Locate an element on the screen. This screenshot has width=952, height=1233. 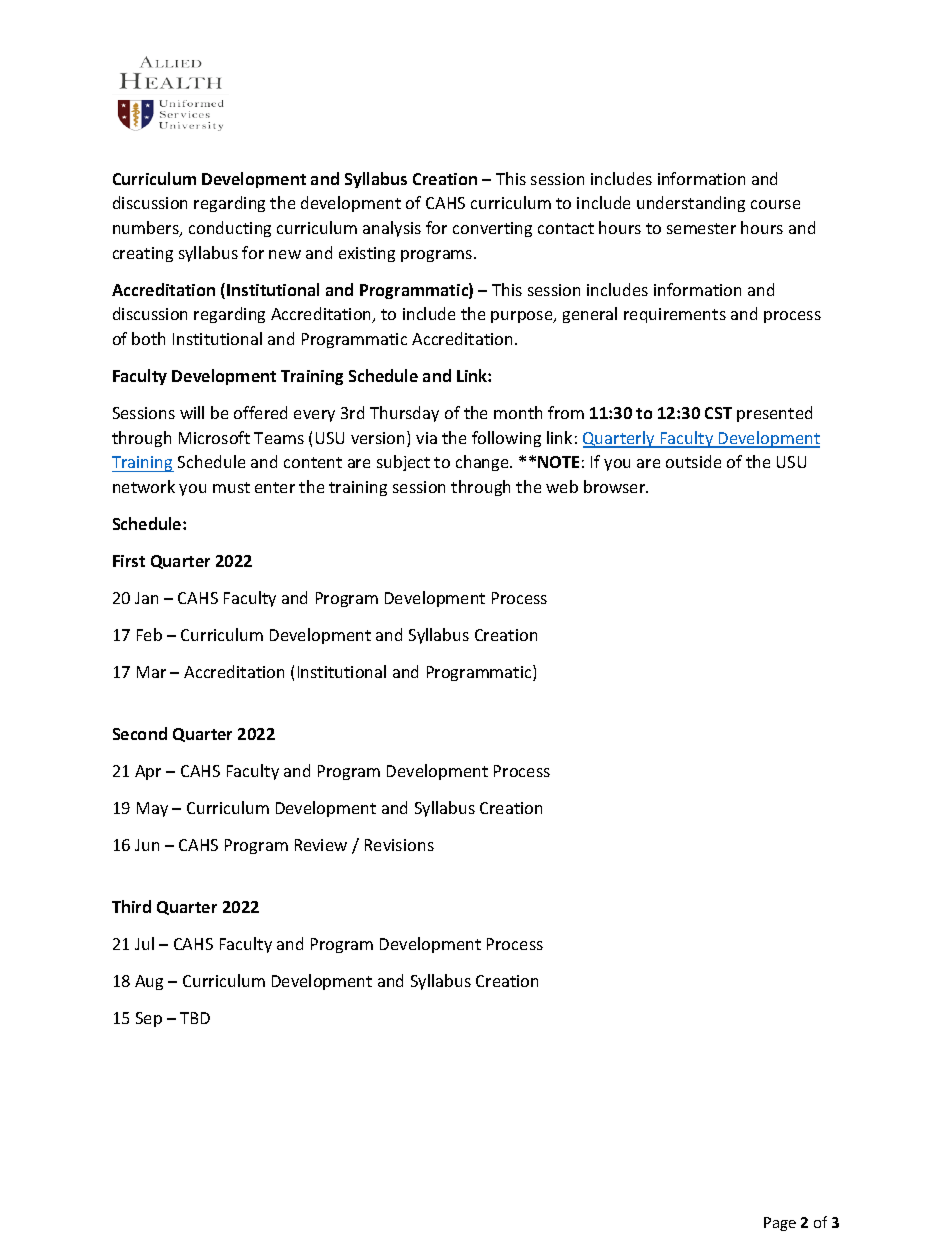
Second is located at coordinates (140, 733).
